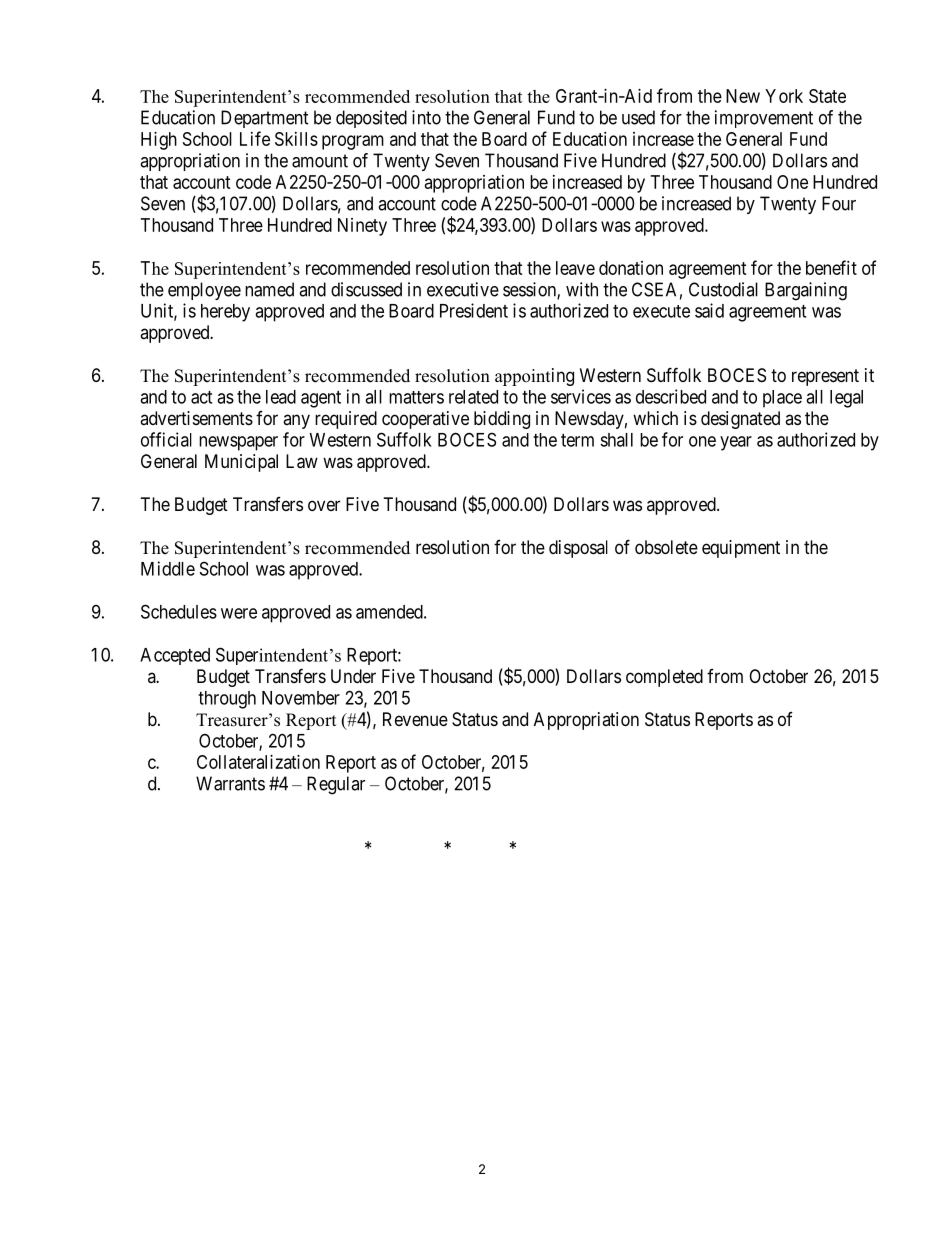 The width and height of the screenshot is (952, 1233). I want to click on Warrants, so click(230, 783).
